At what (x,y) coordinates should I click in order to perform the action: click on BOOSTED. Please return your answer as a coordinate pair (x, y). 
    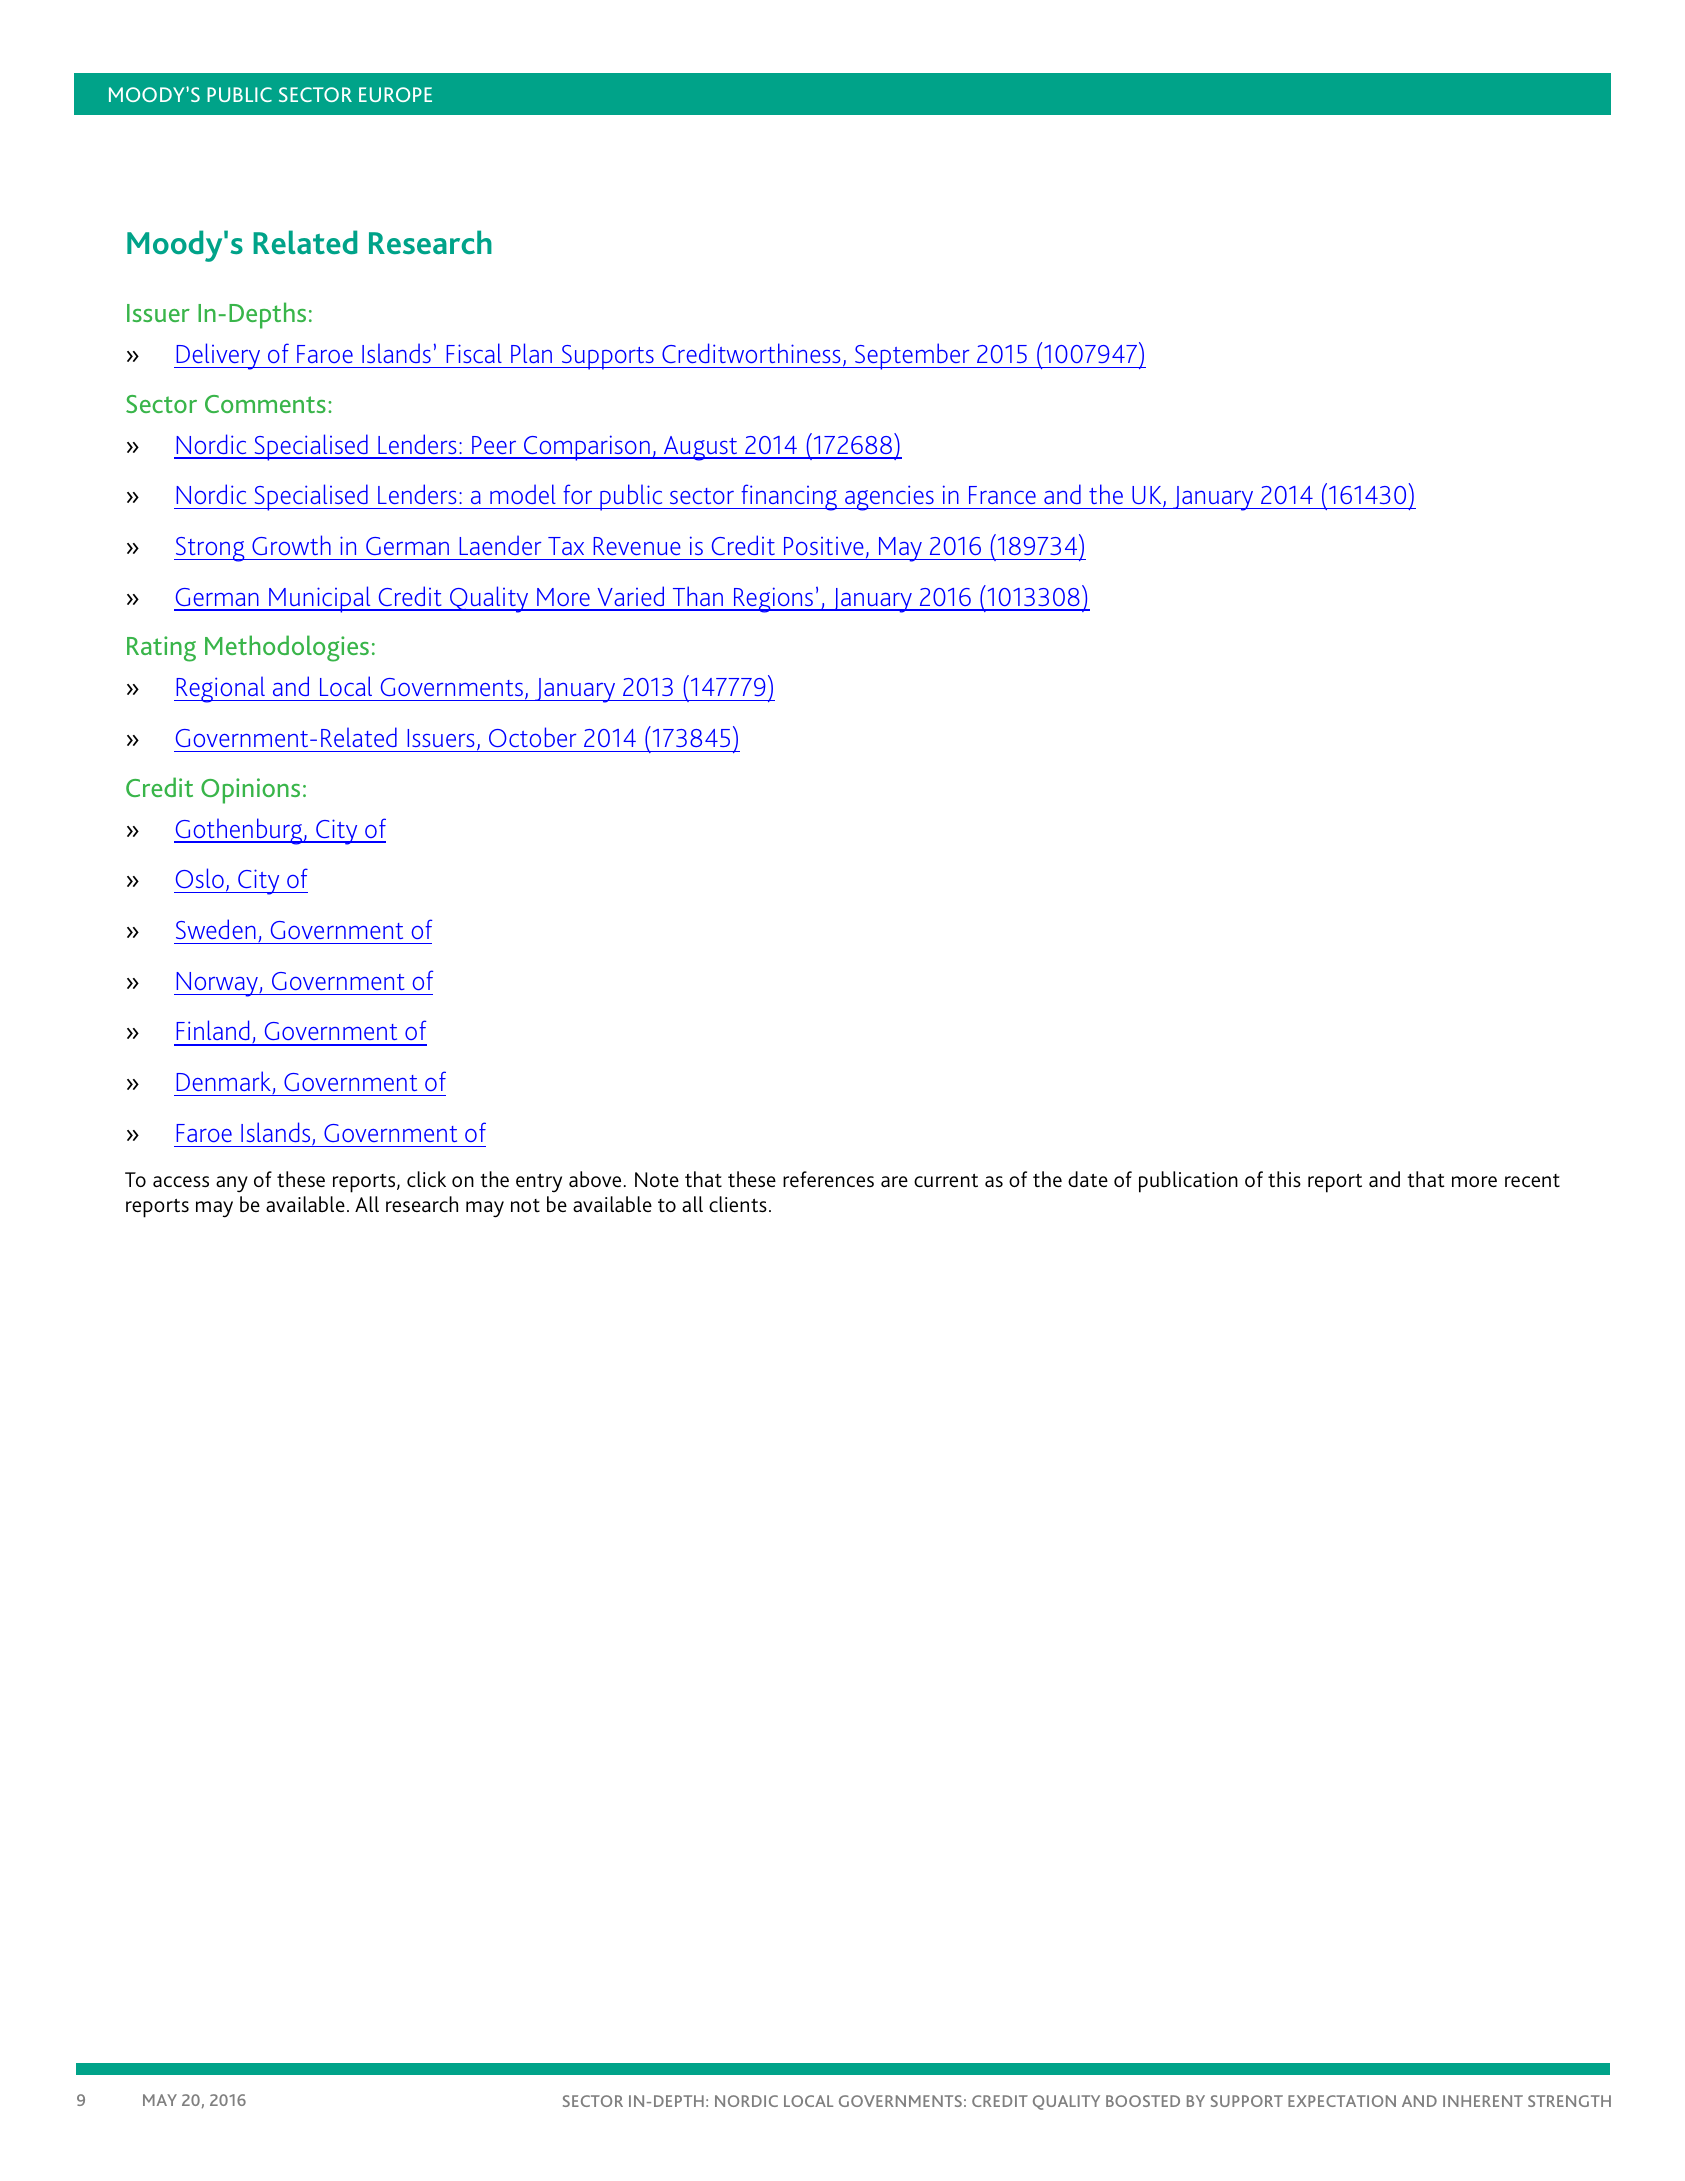
    Looking at the image, I should click on (1143, 2101).
